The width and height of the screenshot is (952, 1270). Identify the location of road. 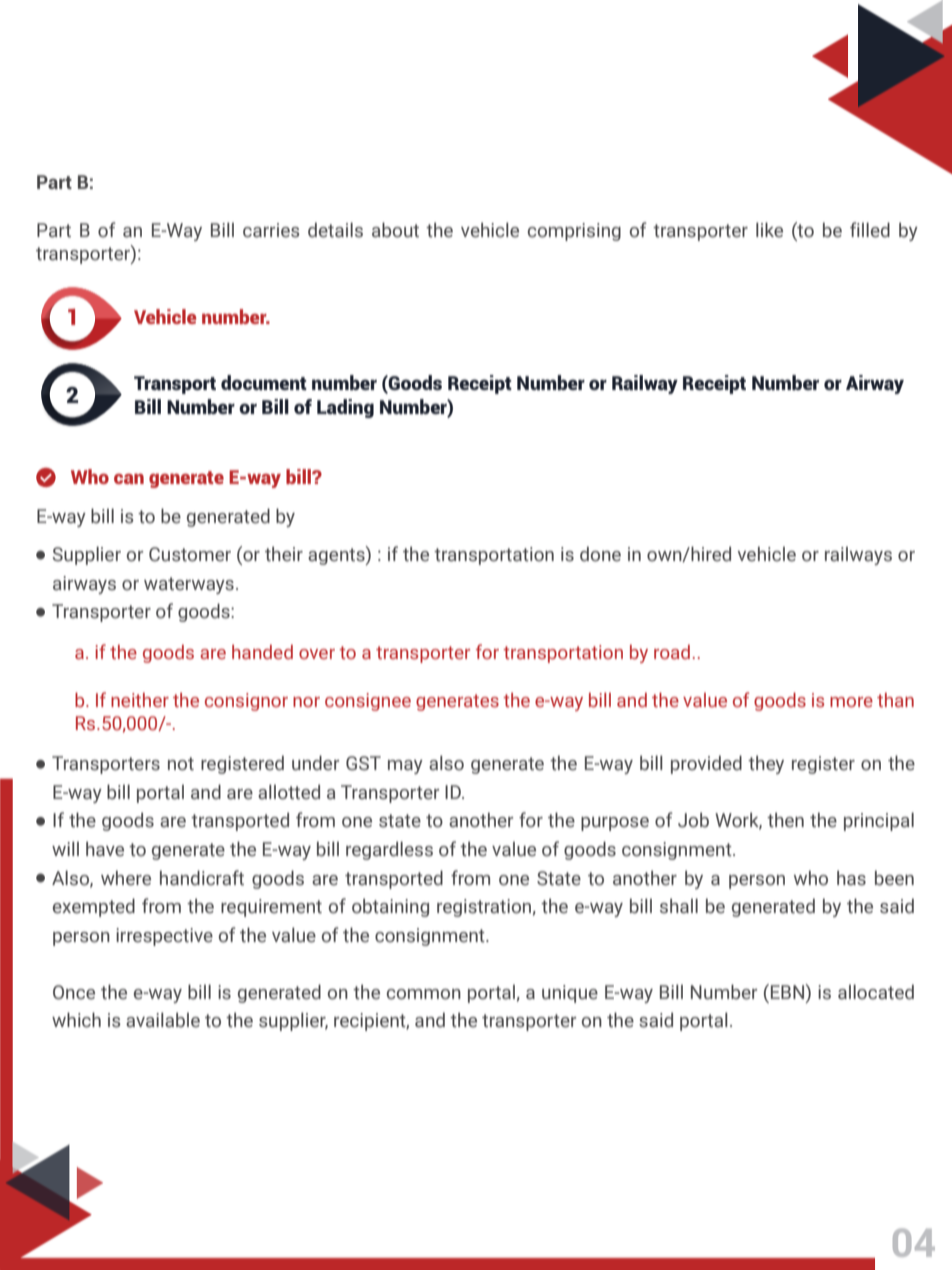
(672, 652).
